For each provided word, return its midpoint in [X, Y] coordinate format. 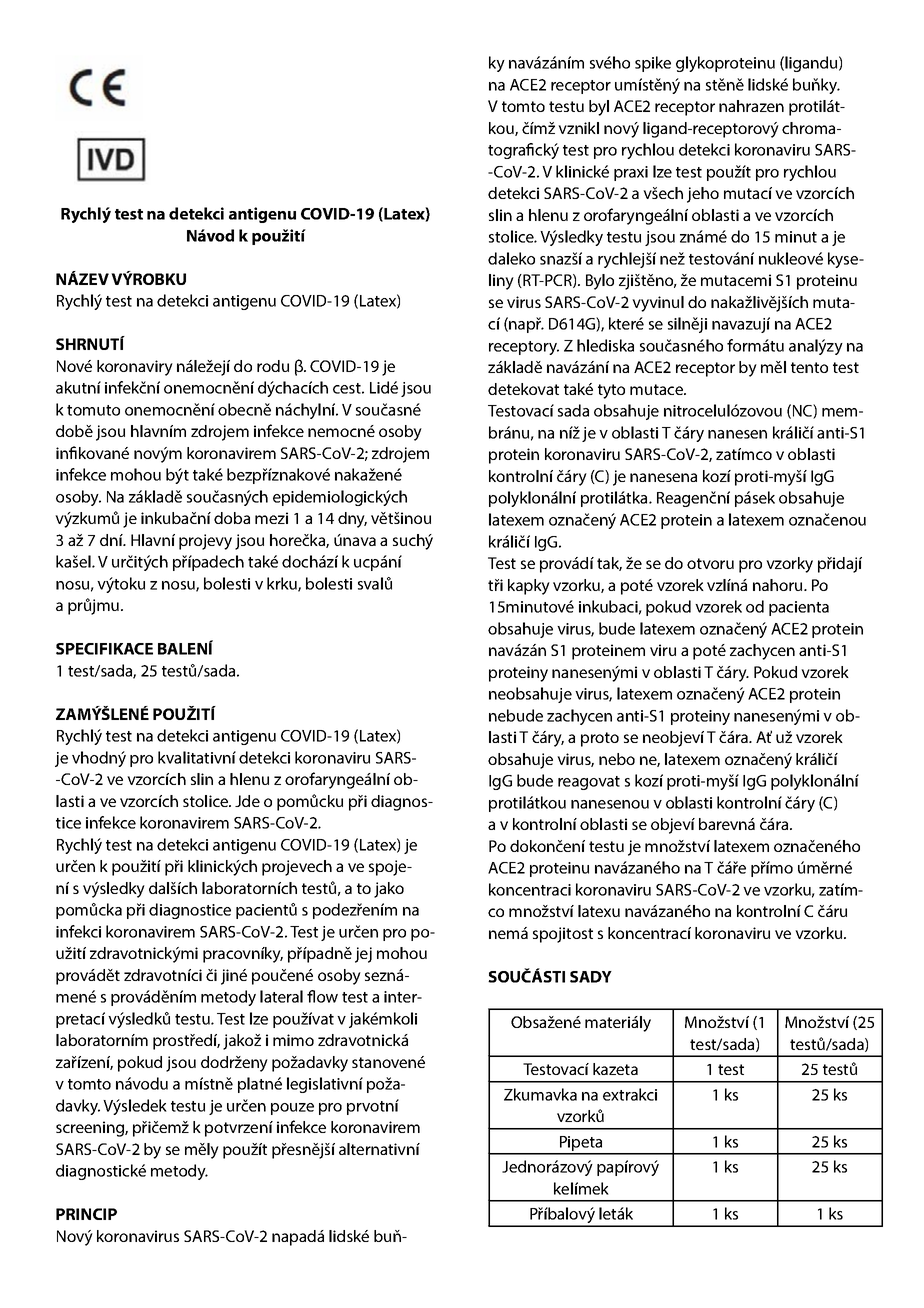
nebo [617, 759]
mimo [293, 1040]
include [378, 519]
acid [614, 230]
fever [416, 518]
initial [329, 1019]
